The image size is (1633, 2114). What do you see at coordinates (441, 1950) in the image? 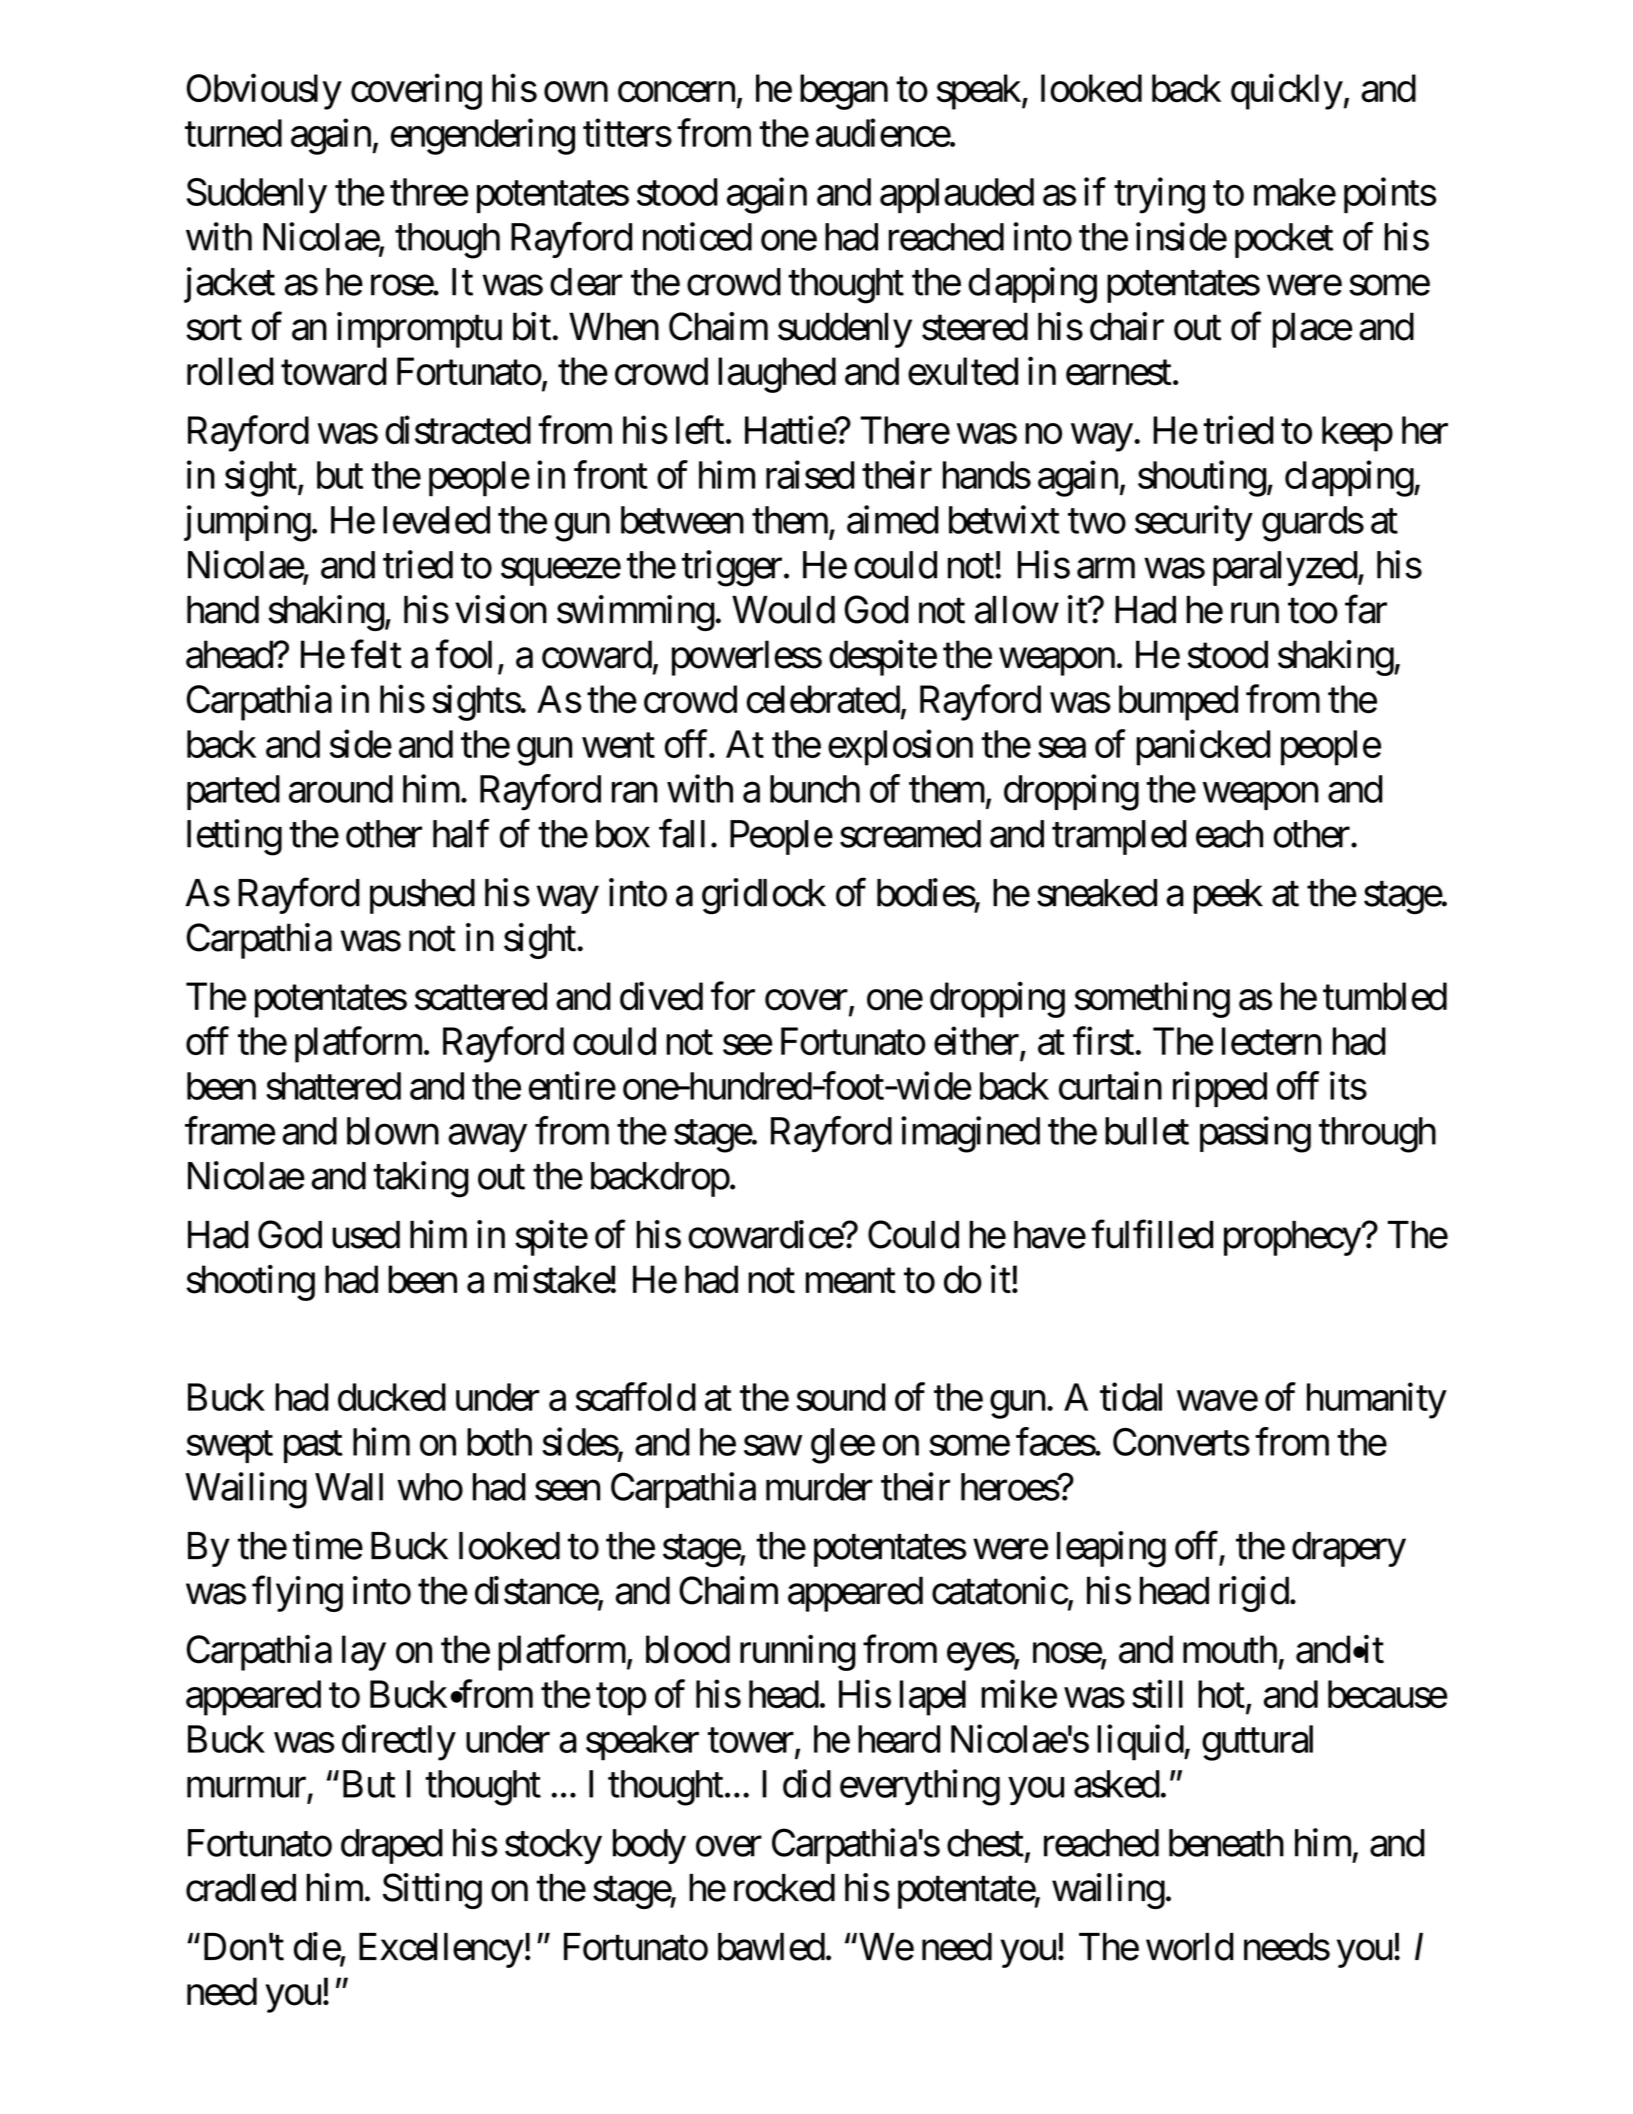
I see `Excellency` at bounding box center [441, 1950].
